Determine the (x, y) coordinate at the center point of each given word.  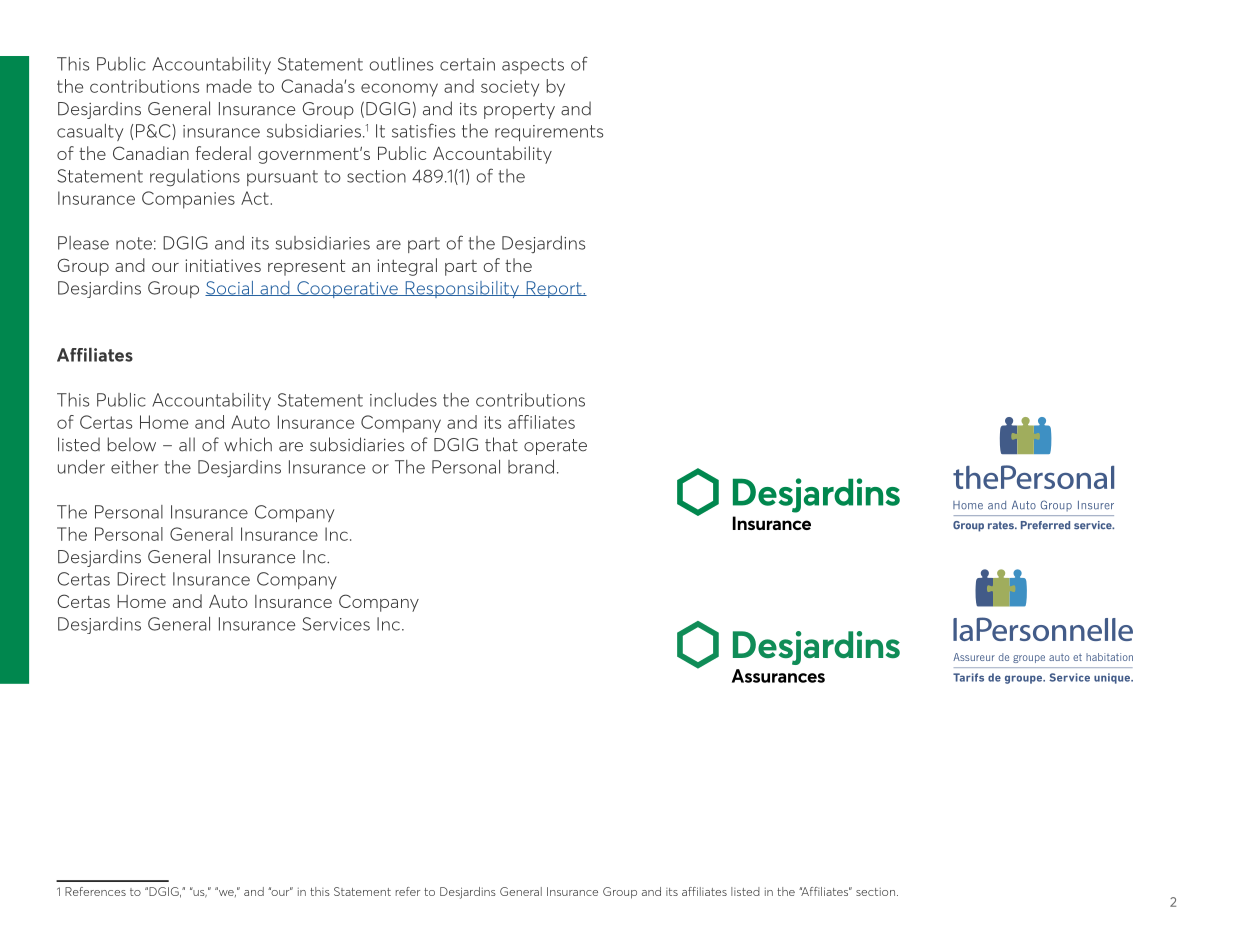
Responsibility (462, 289)
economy (399, 90)
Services (336, 624)
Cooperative (347, 289)
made (229, 86)
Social (230, 288)
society (510, 88)
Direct (141, 579)
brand (531, 467)
